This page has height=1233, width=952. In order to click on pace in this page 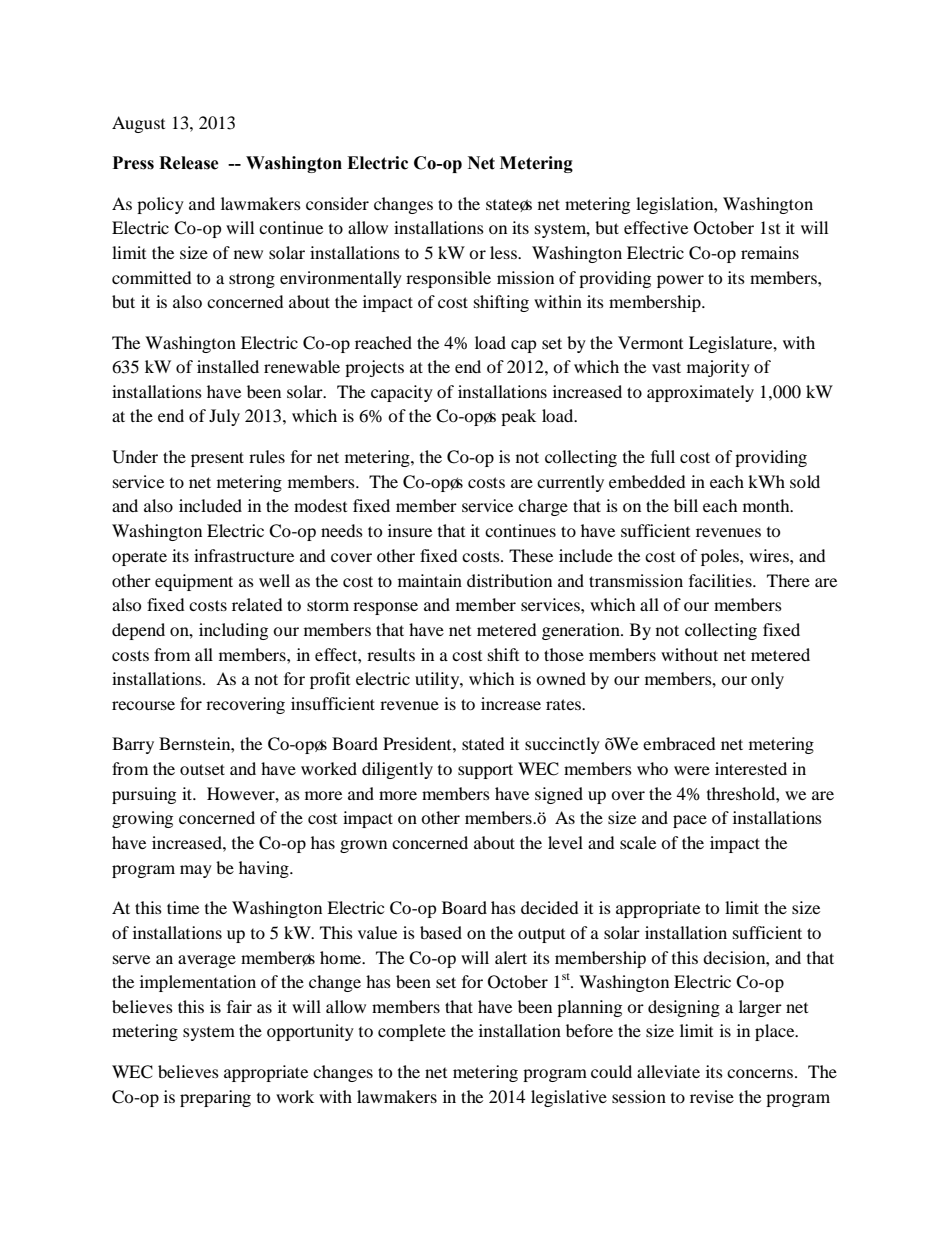, I will do `click(690, 821)`.
